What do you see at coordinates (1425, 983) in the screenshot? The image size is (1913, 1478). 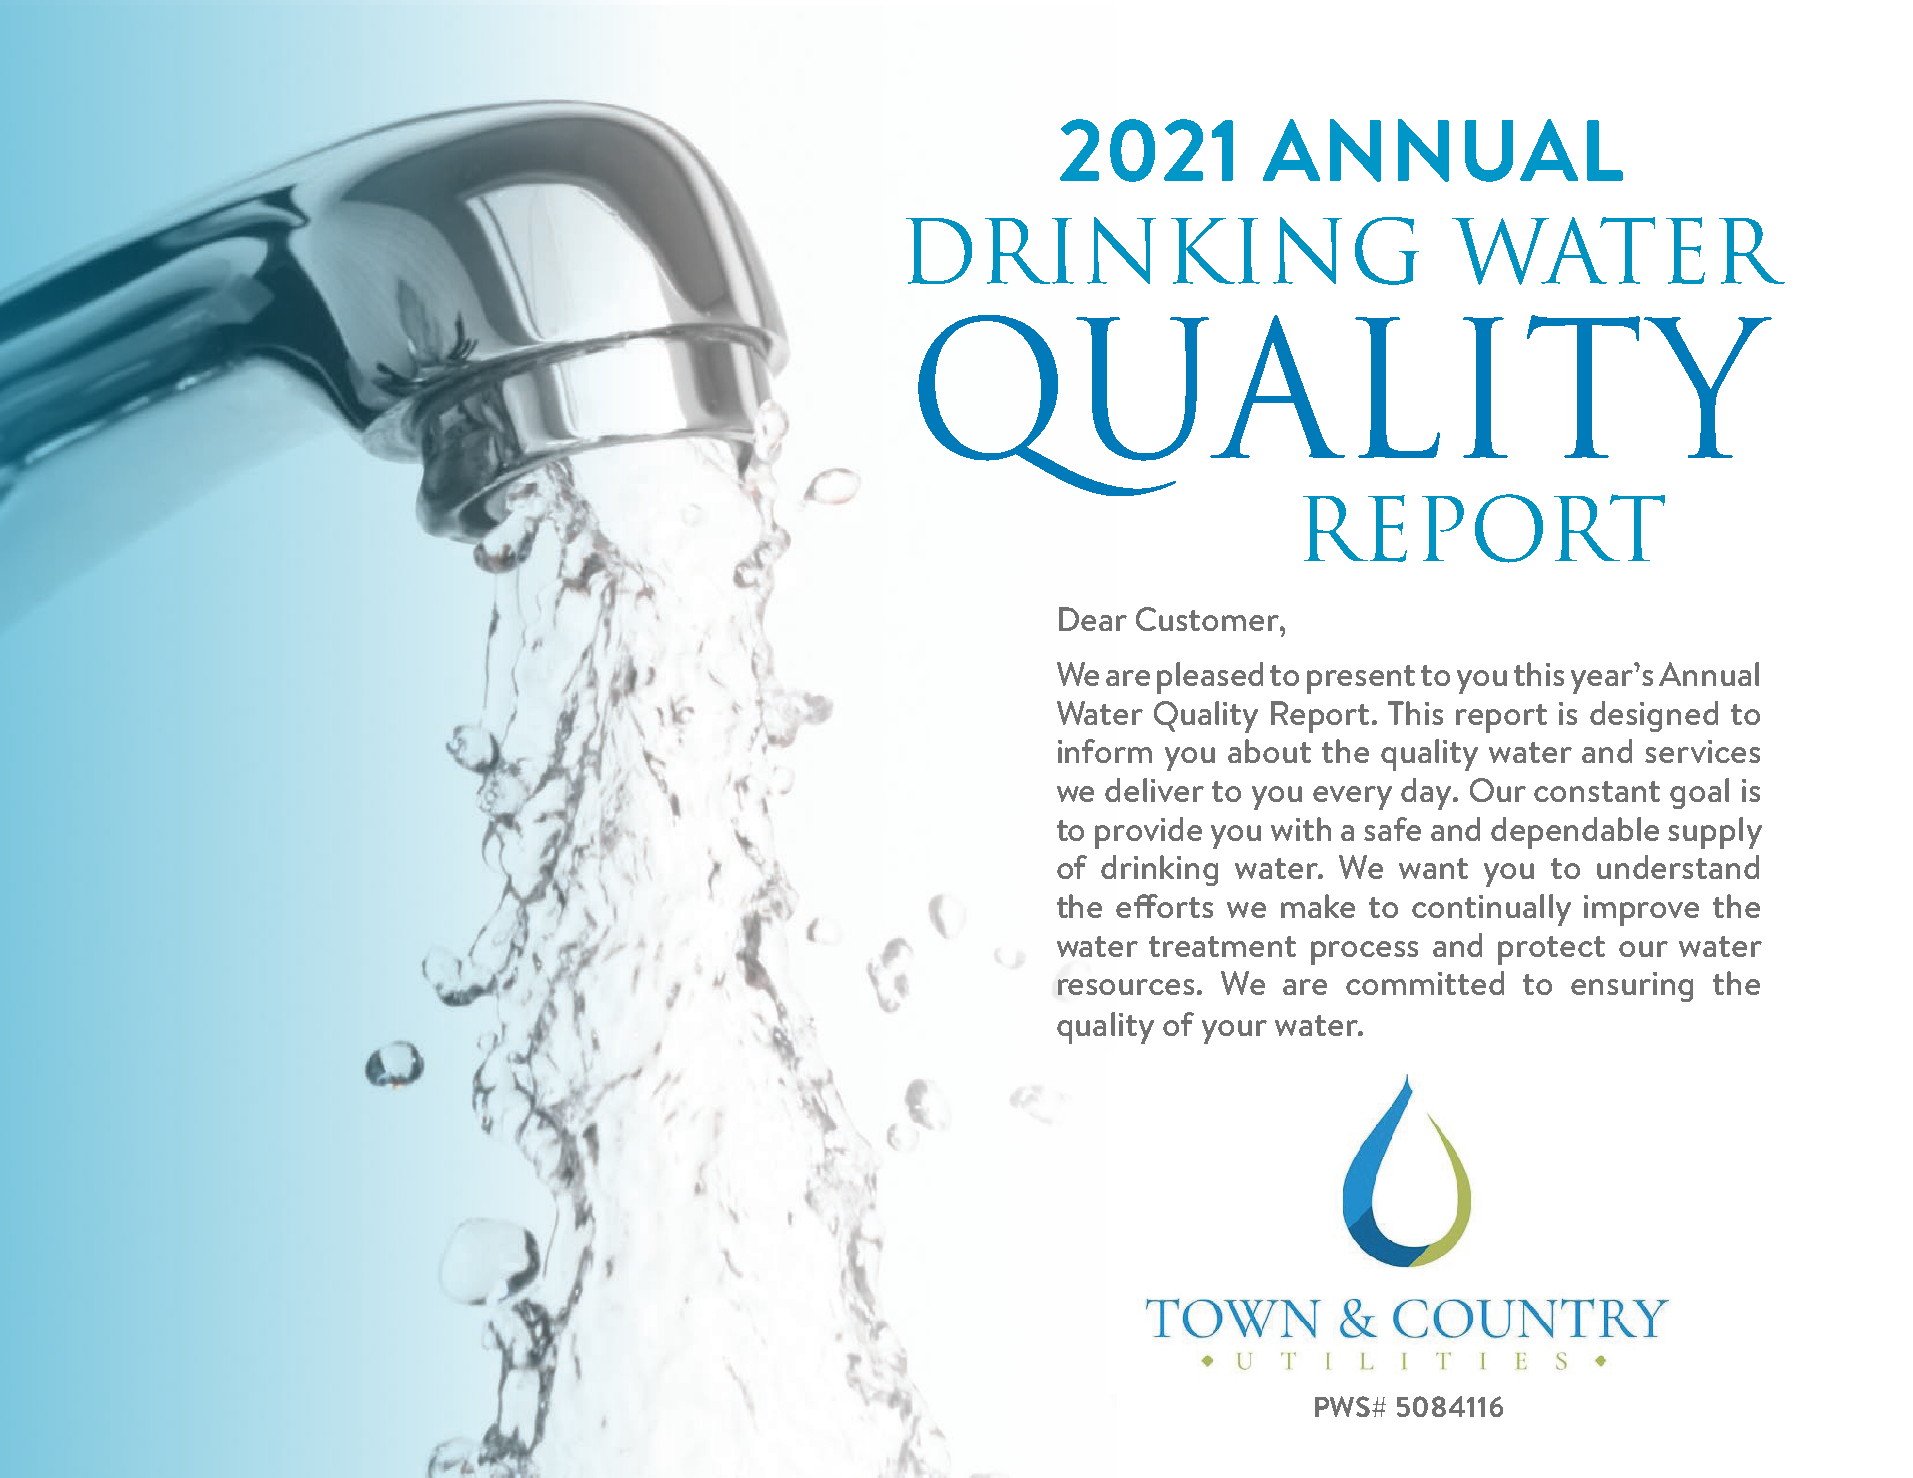 I see `committed` at bounding box center [1425, 983].
